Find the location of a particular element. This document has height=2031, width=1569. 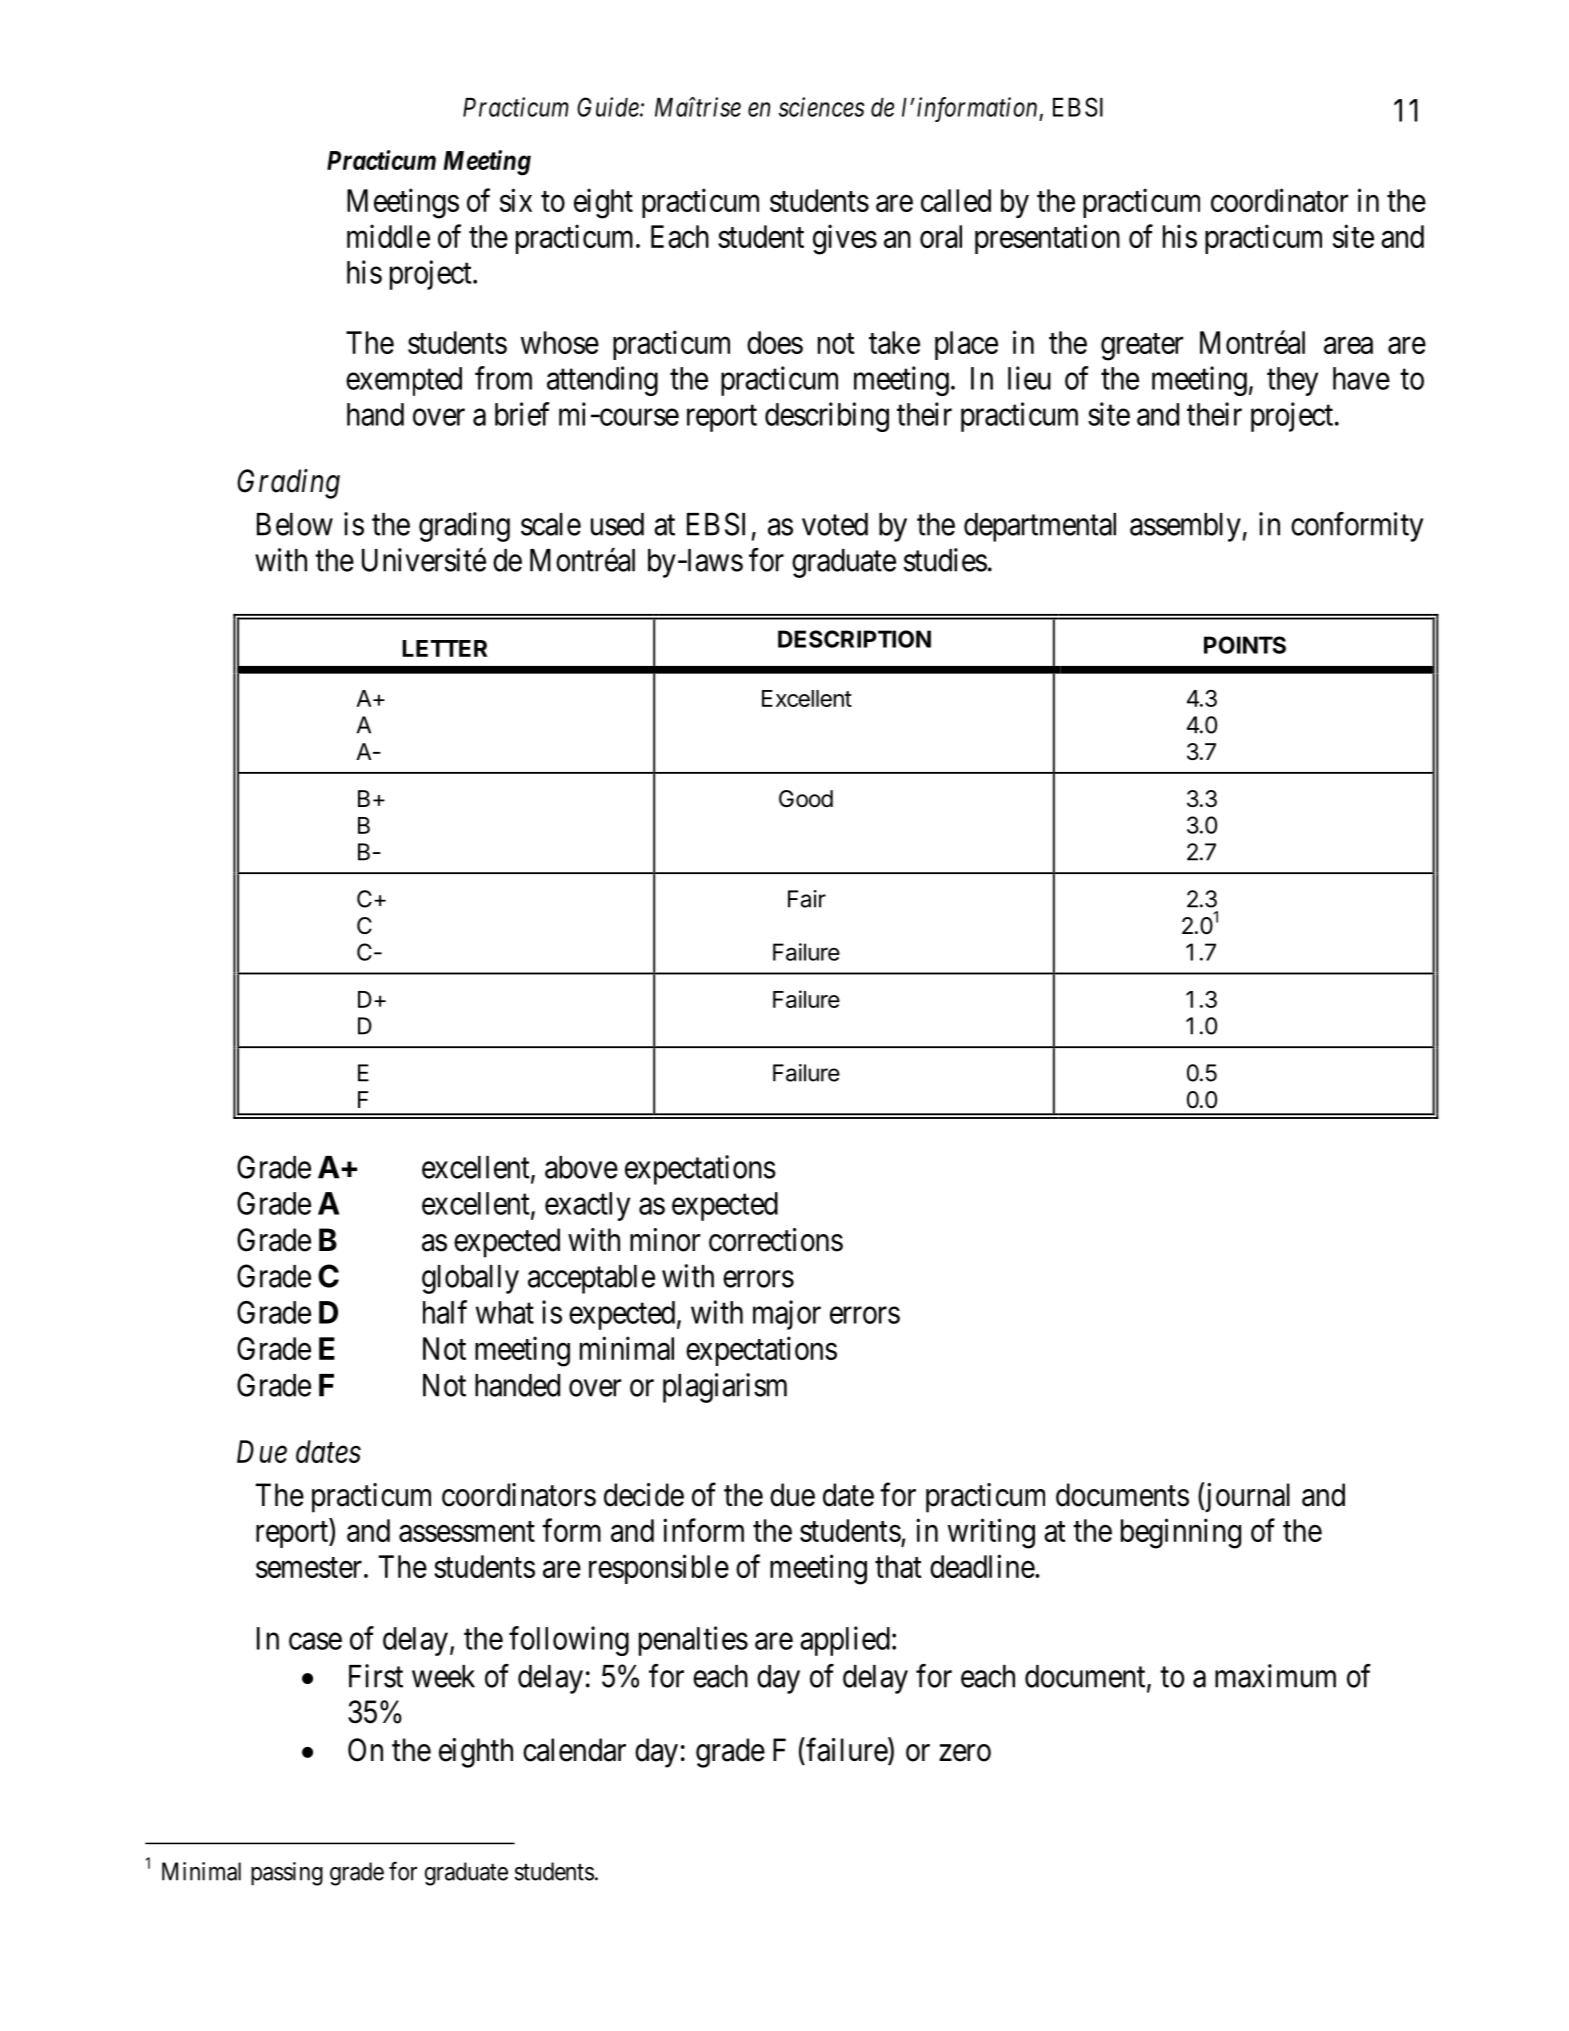

middle is located at coordinates (388, 236).
